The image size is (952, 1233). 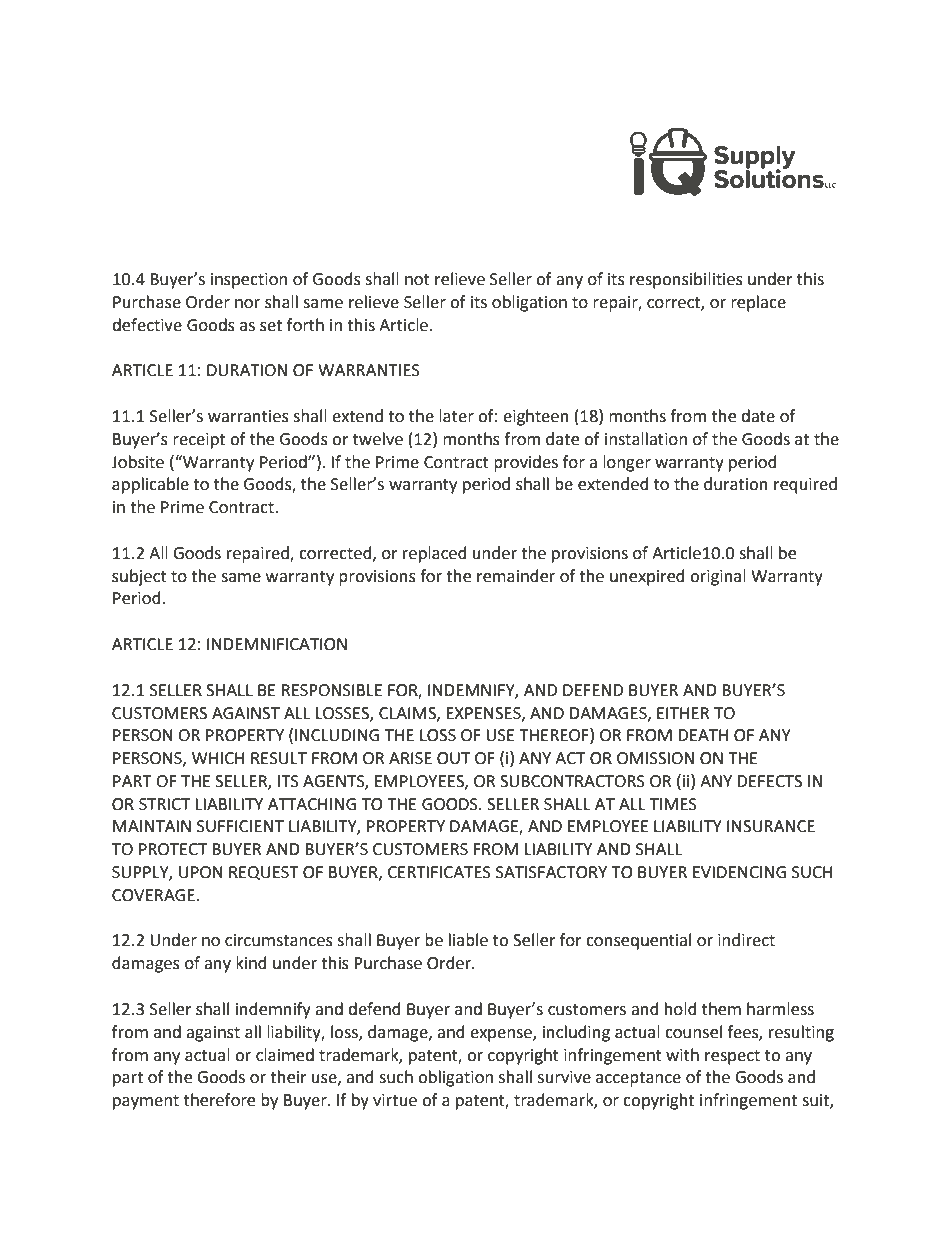 I want to click on INDEMNIFICATION, so click(x=277, y=644).
